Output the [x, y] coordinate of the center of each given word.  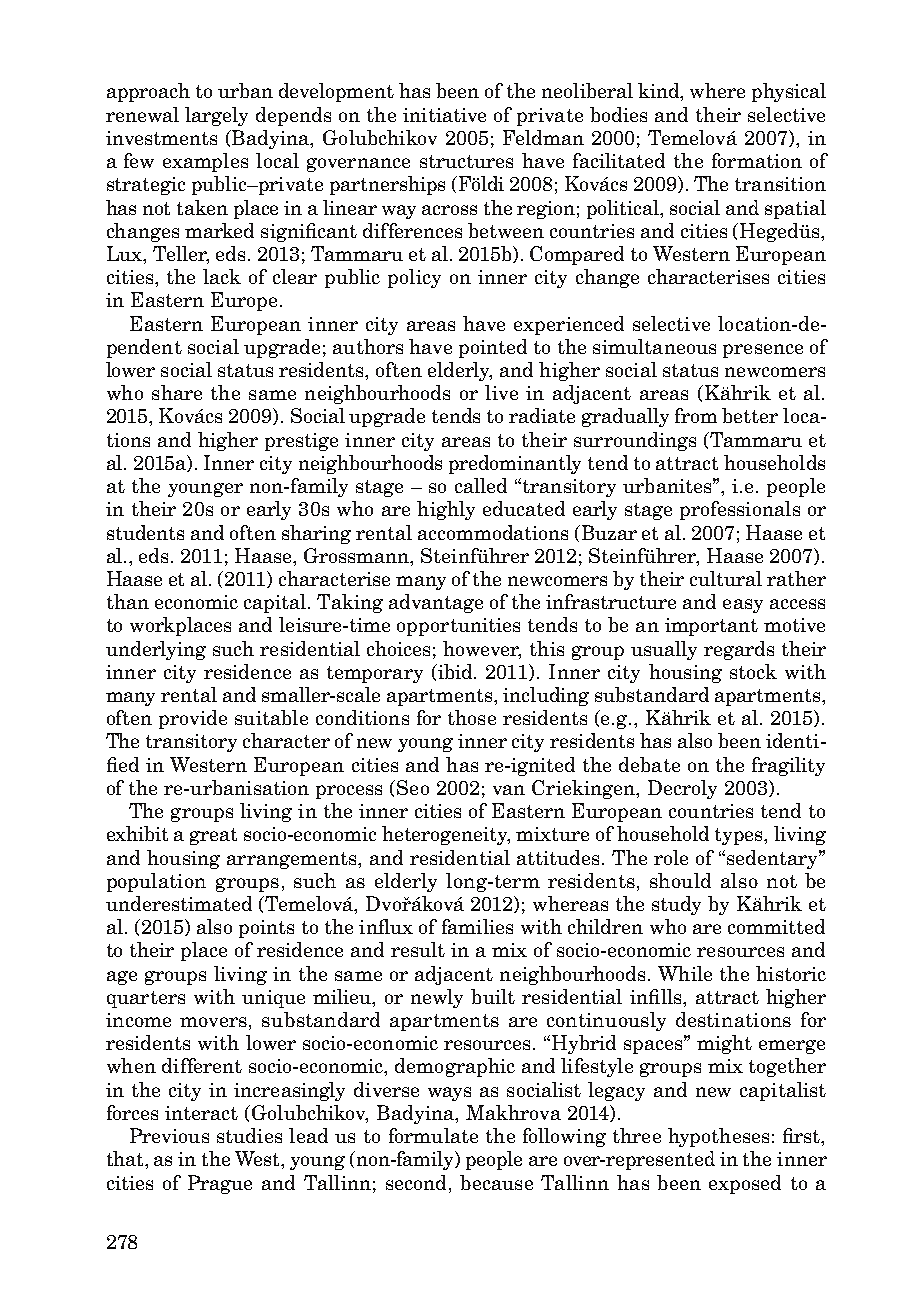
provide [193, 719]
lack [222, 276]
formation [757, 160]
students [145, 532]
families [477, 926]
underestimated [179, 903]
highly [446, 510]
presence [763, 351]
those [472, 717]
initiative [444, 115]
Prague [220, 1184]
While [685, 973]
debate [649, 764]
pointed [493, 348]
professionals [740, 510]
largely [216, 116]
